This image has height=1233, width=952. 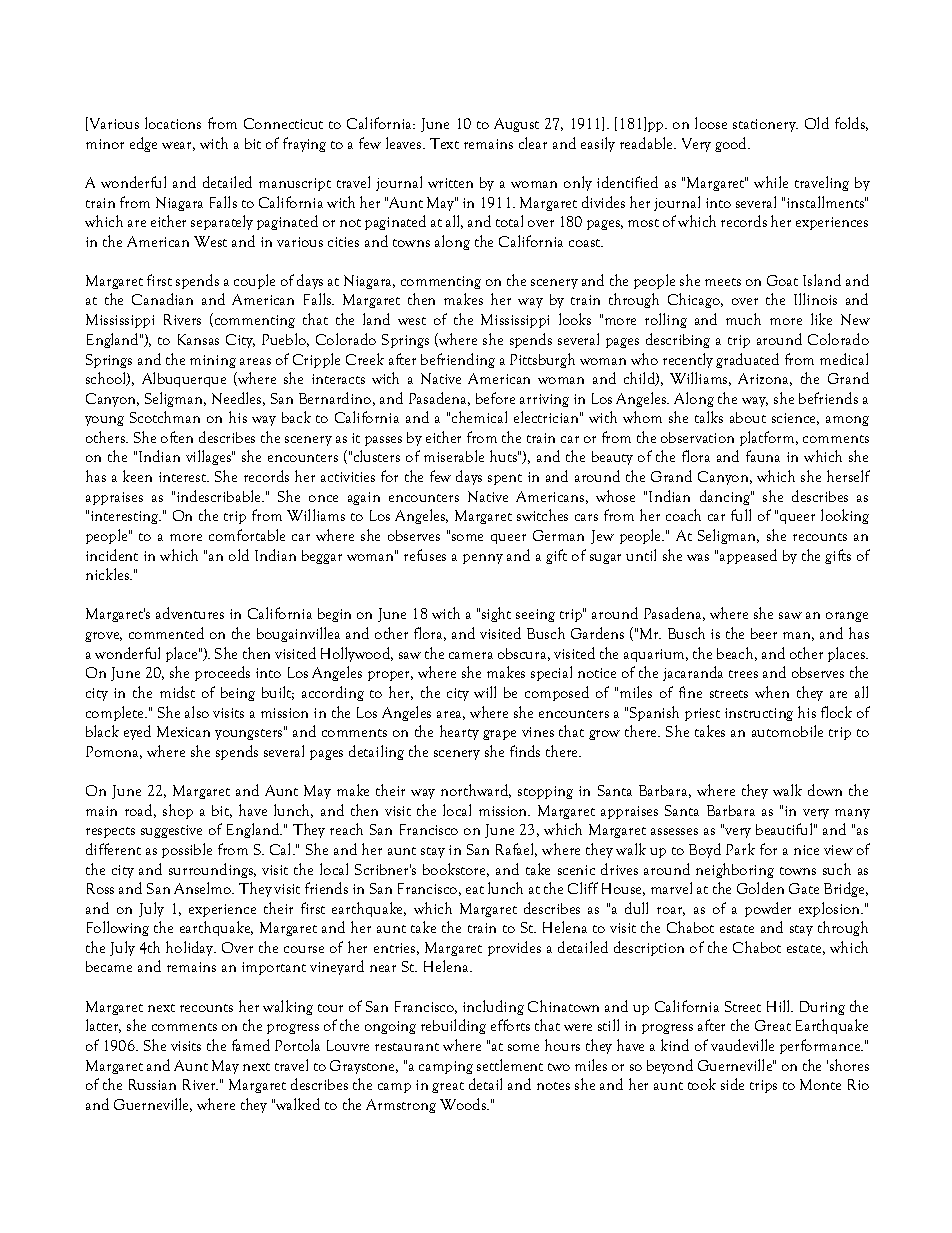 I want to click on locations, so click(x=173, y=123).
